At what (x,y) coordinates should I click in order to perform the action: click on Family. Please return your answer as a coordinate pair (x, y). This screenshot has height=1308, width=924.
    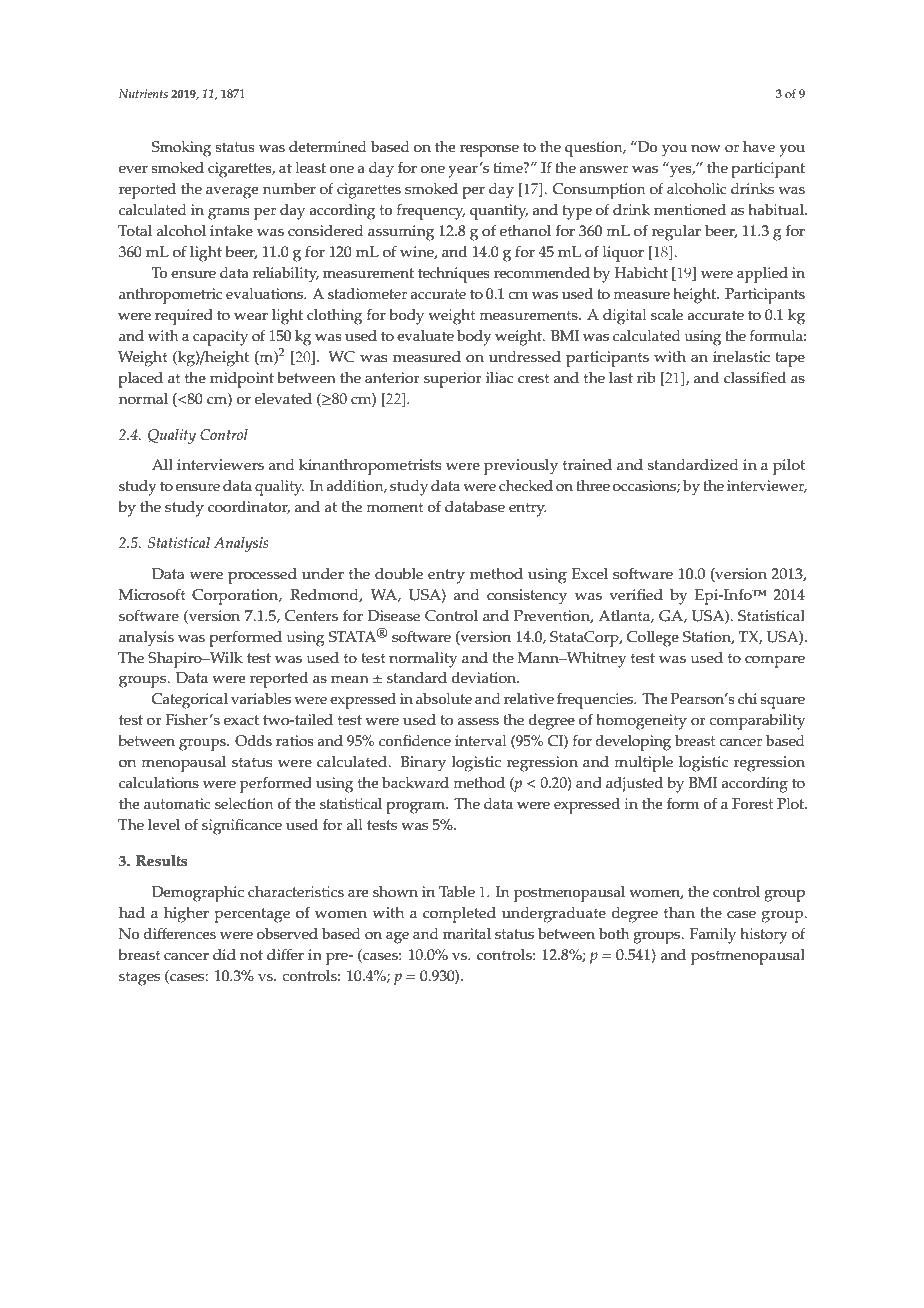
    Looking at the image, I should click on (713, 936).
